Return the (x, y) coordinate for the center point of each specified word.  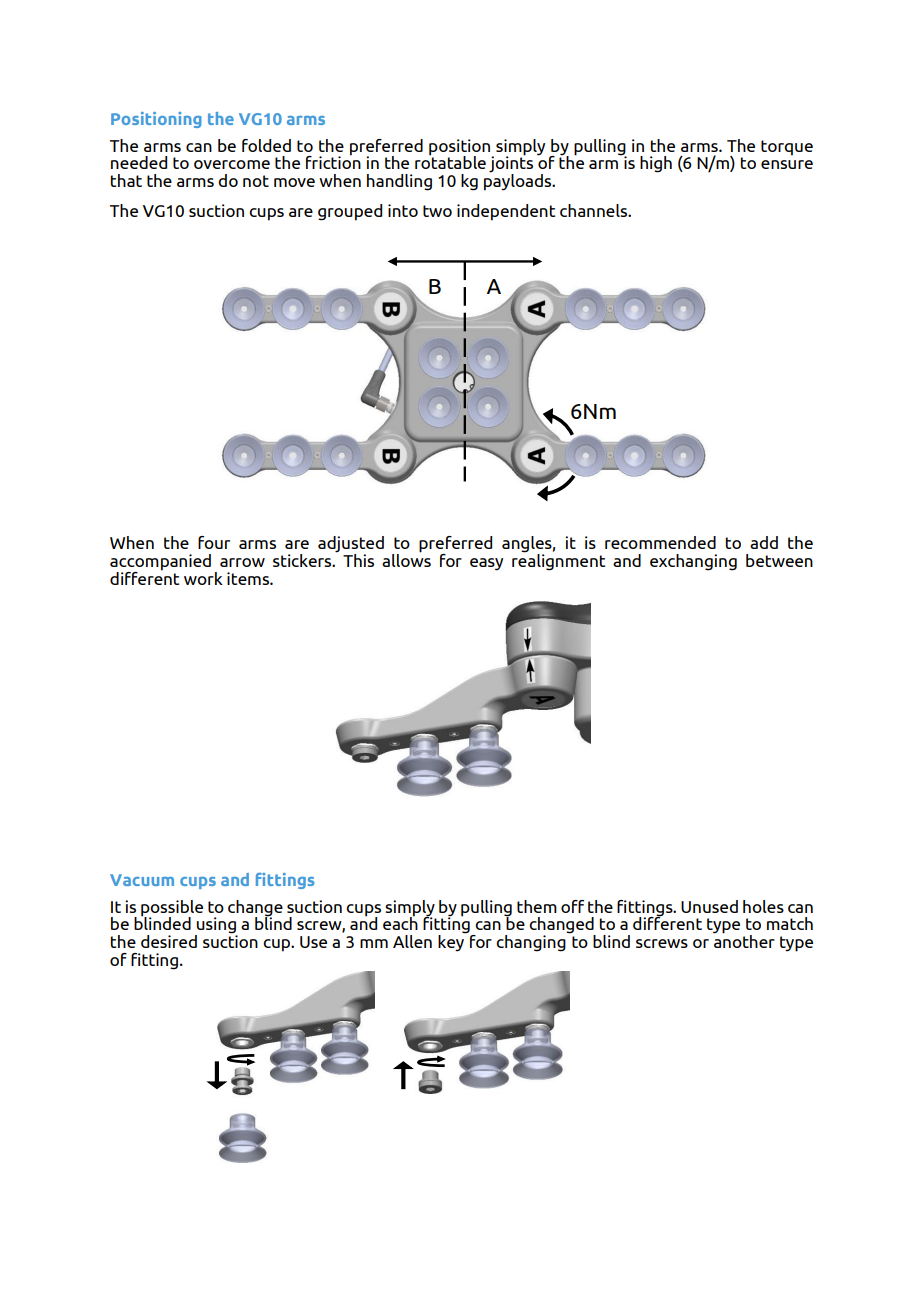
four (214, 542)
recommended (660, 542)
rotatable (450, 161)
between (779, 560)
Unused (709, 906)
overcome (232, 164)
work (203, 578)
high (656, 164)
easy (486, 564)
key (452, 942)
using (216, 926)
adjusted (351, 545)
